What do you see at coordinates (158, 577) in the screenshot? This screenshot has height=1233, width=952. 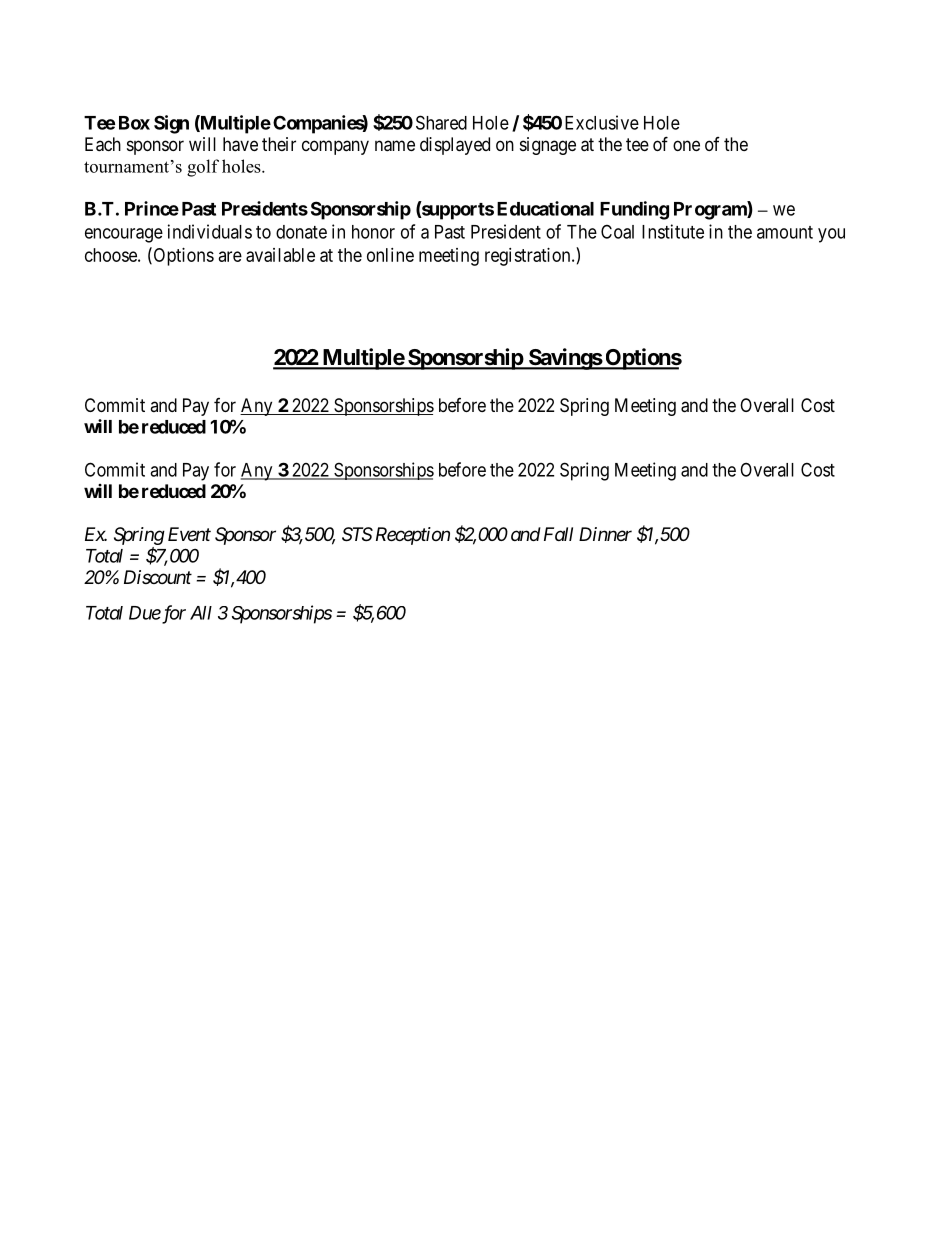 I see `Discount` at bounding box center [158, 577].
